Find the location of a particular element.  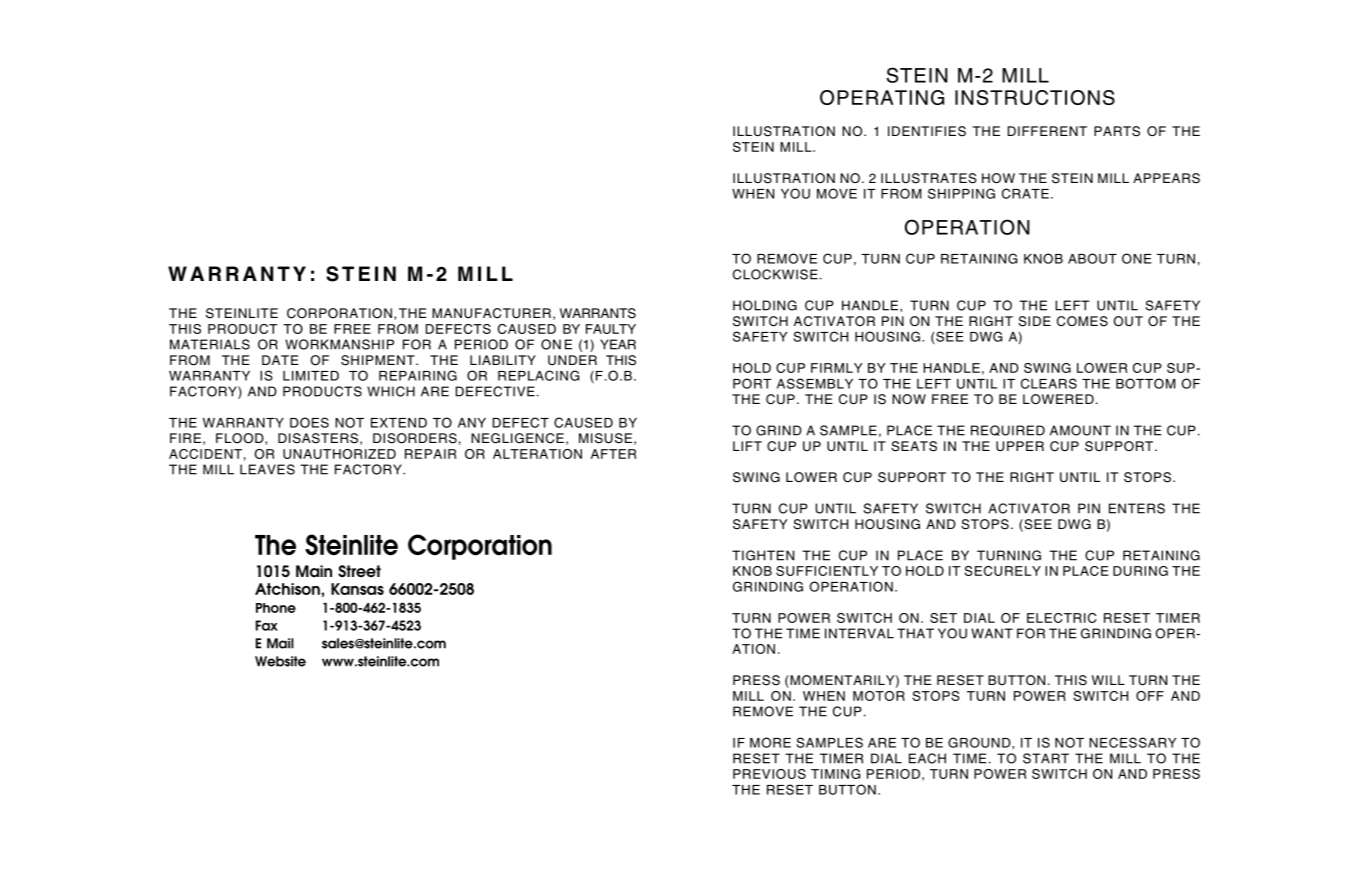

CLOCKWISE is located at coordinates (775, 274).
